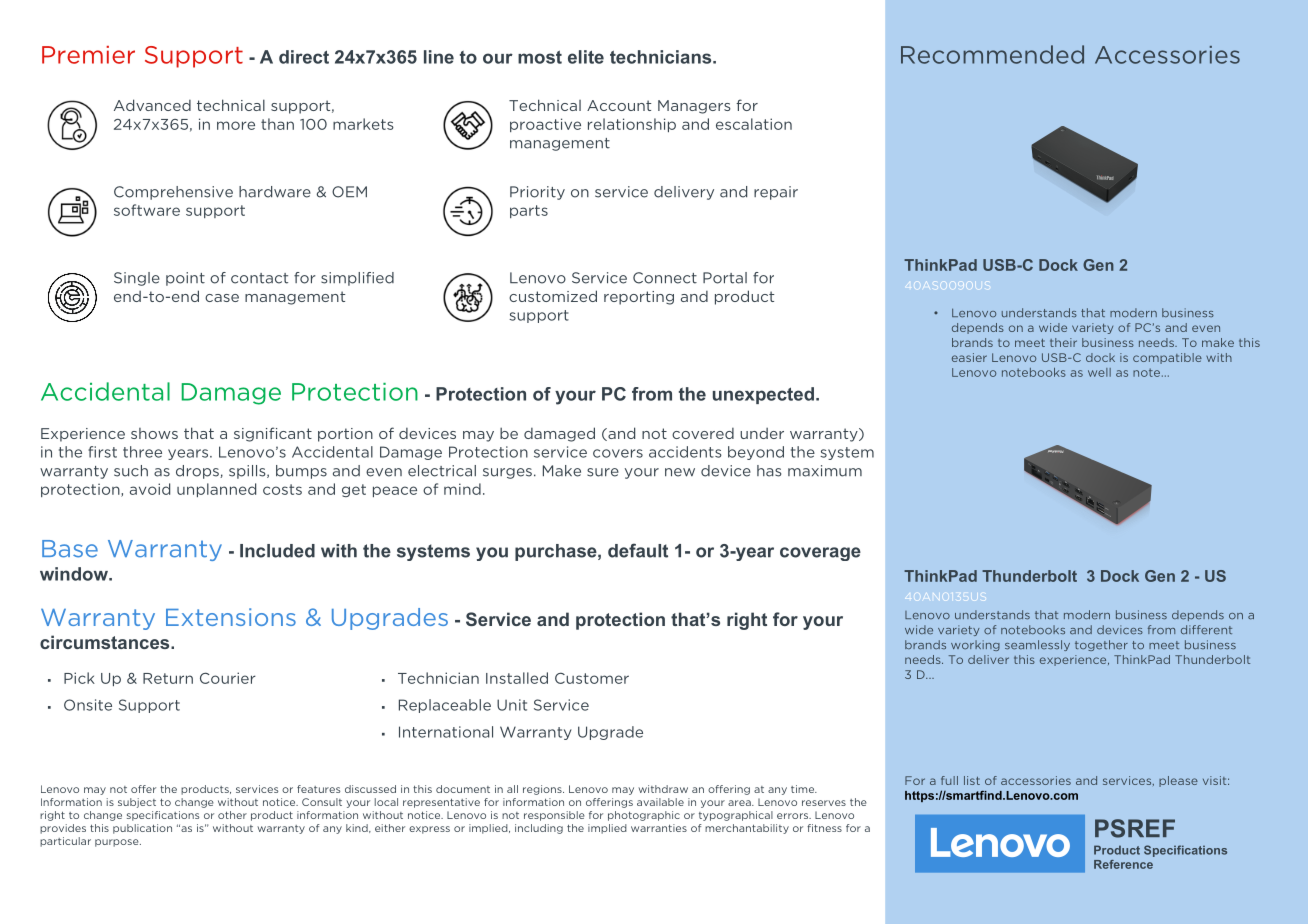 This screenshot has height=924, width=1308. What do you see at coordinates (825, 471) in the screenshot?
I see `maximum` at bounding box center [825, 471].
